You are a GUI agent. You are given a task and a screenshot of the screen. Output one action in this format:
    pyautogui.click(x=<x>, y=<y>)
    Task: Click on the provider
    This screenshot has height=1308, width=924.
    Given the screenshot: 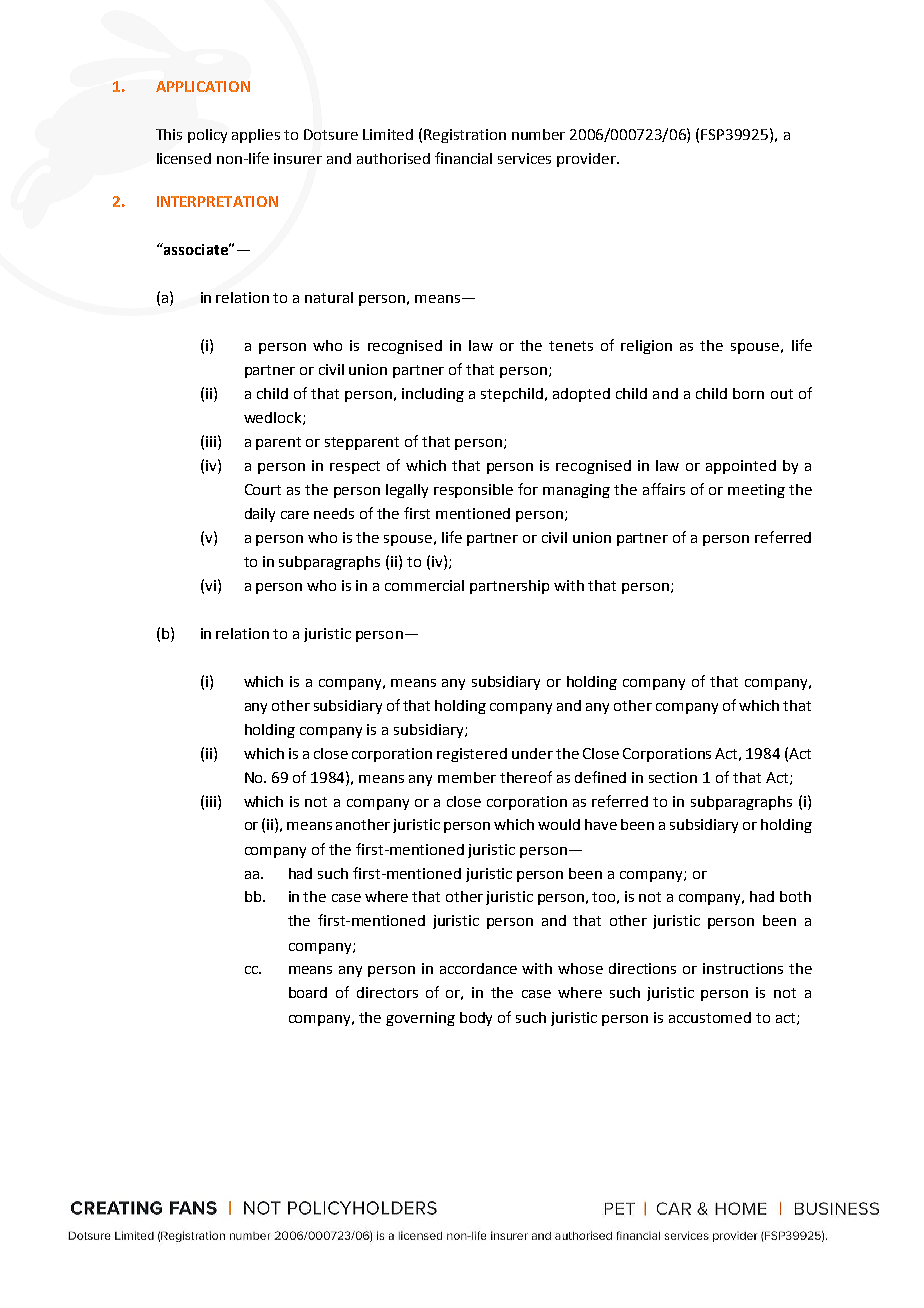 What is the action you would take?
    pyautogui.click(x=587, y=160)
